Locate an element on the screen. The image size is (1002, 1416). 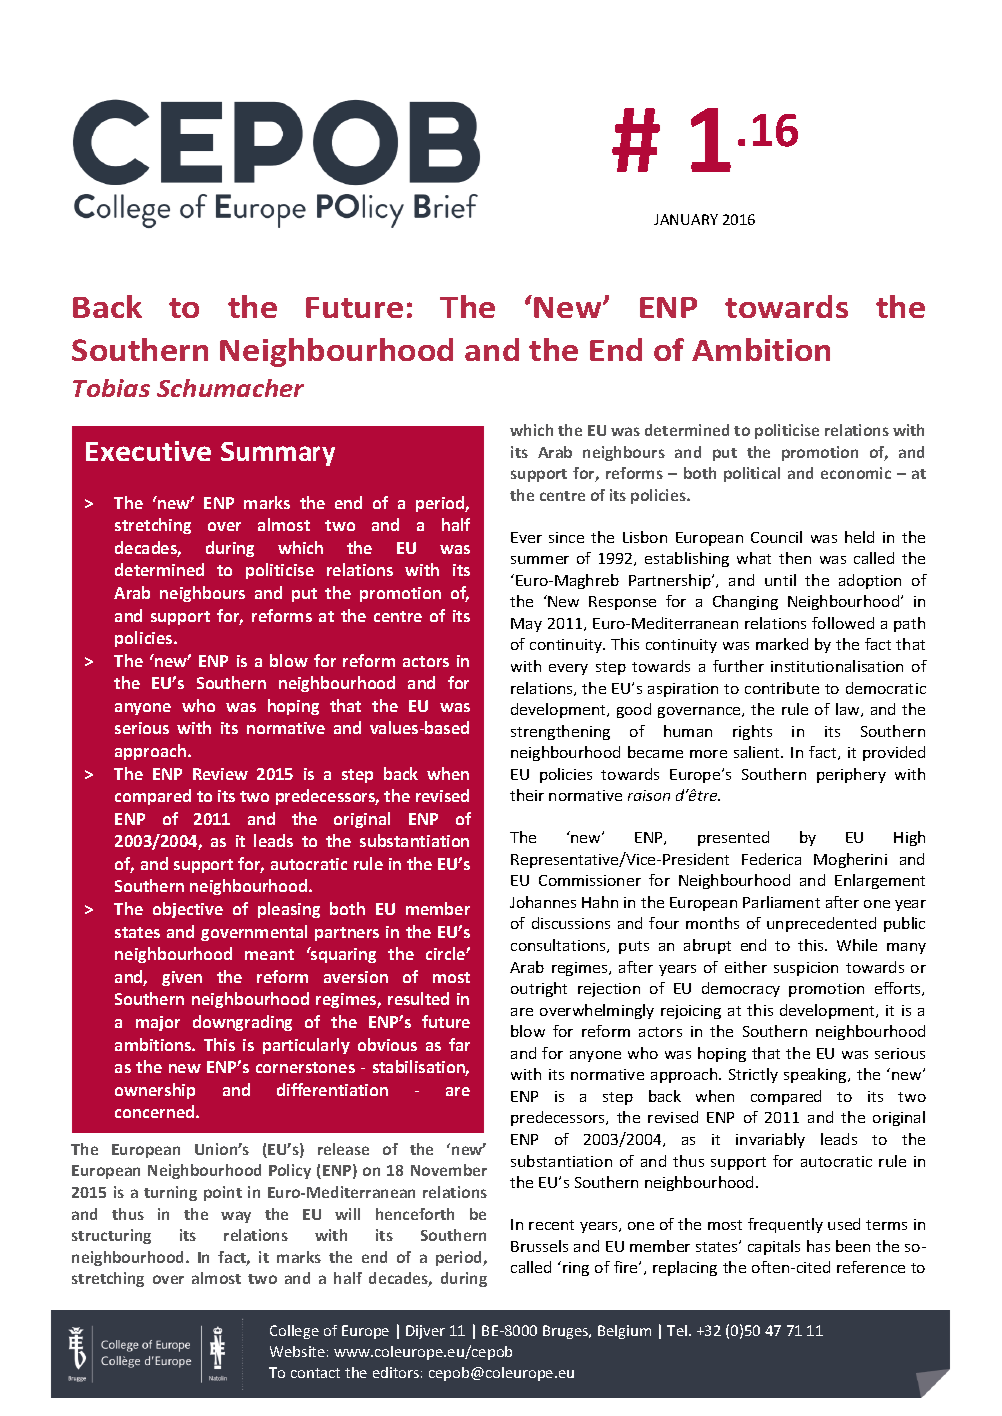
suspicion is located at coordinates (806, 969).
